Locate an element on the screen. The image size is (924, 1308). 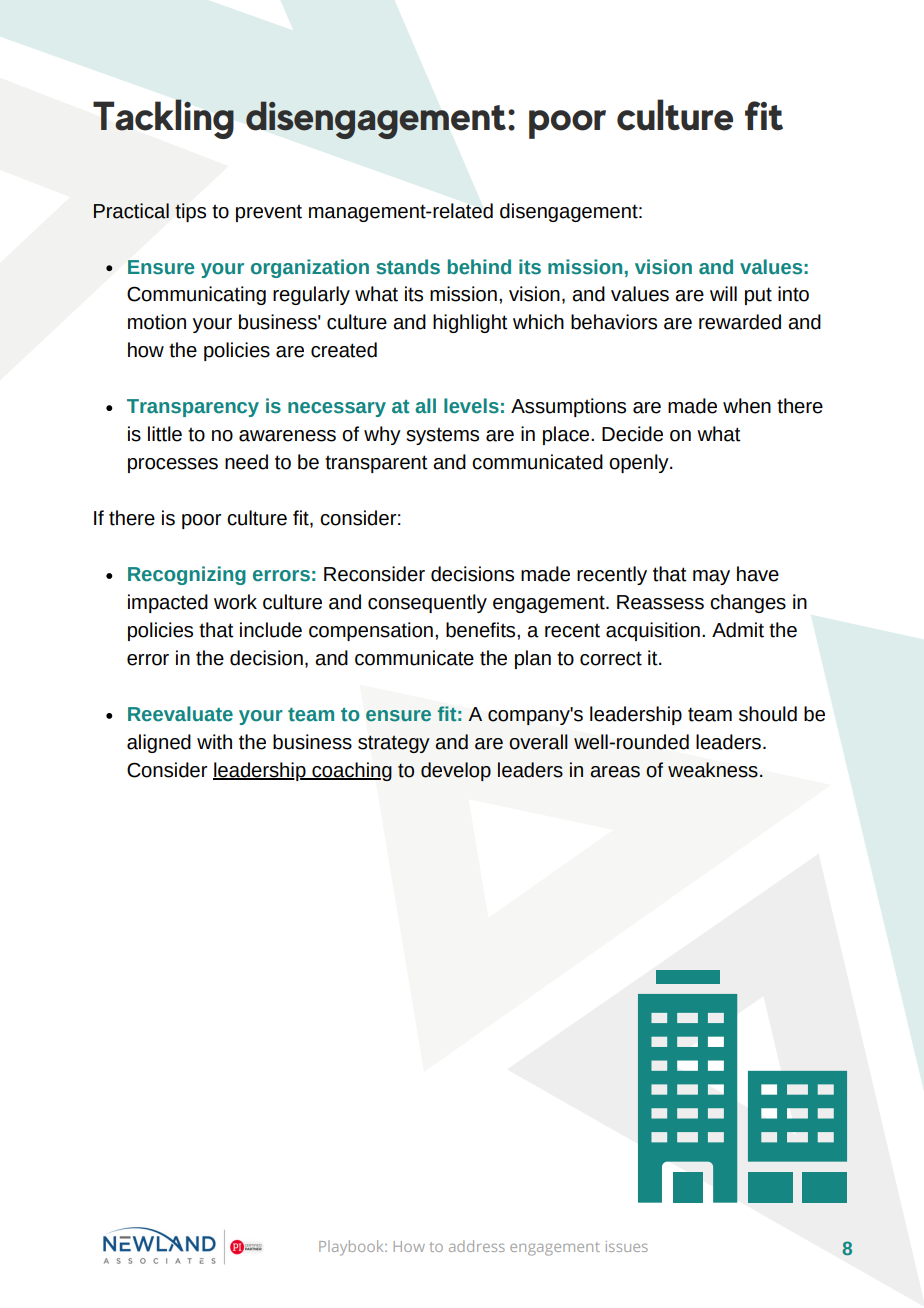
will is located at coordinates (723, 293).
